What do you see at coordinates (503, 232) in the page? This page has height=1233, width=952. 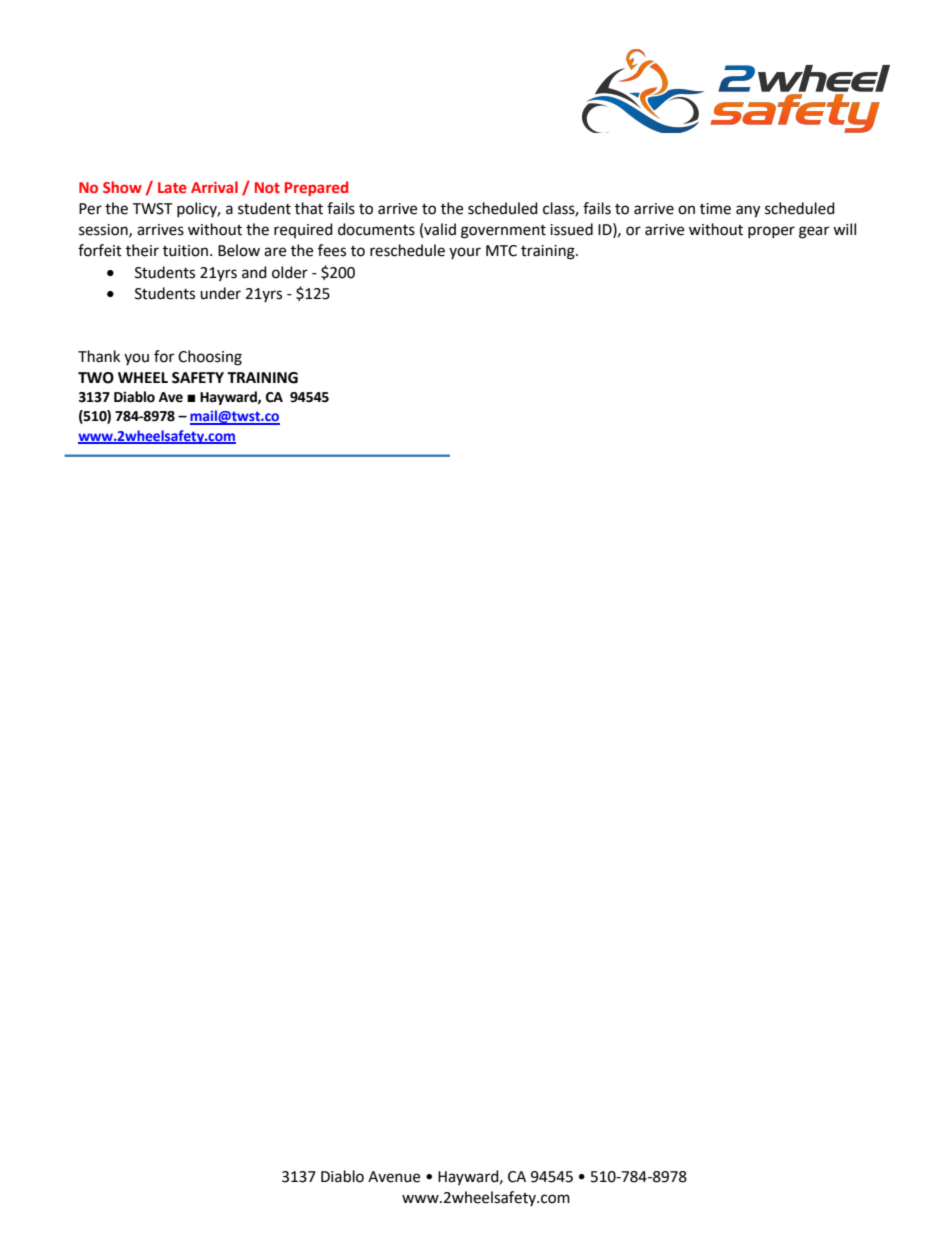 I see `government` at bounding box center [503, 232].
